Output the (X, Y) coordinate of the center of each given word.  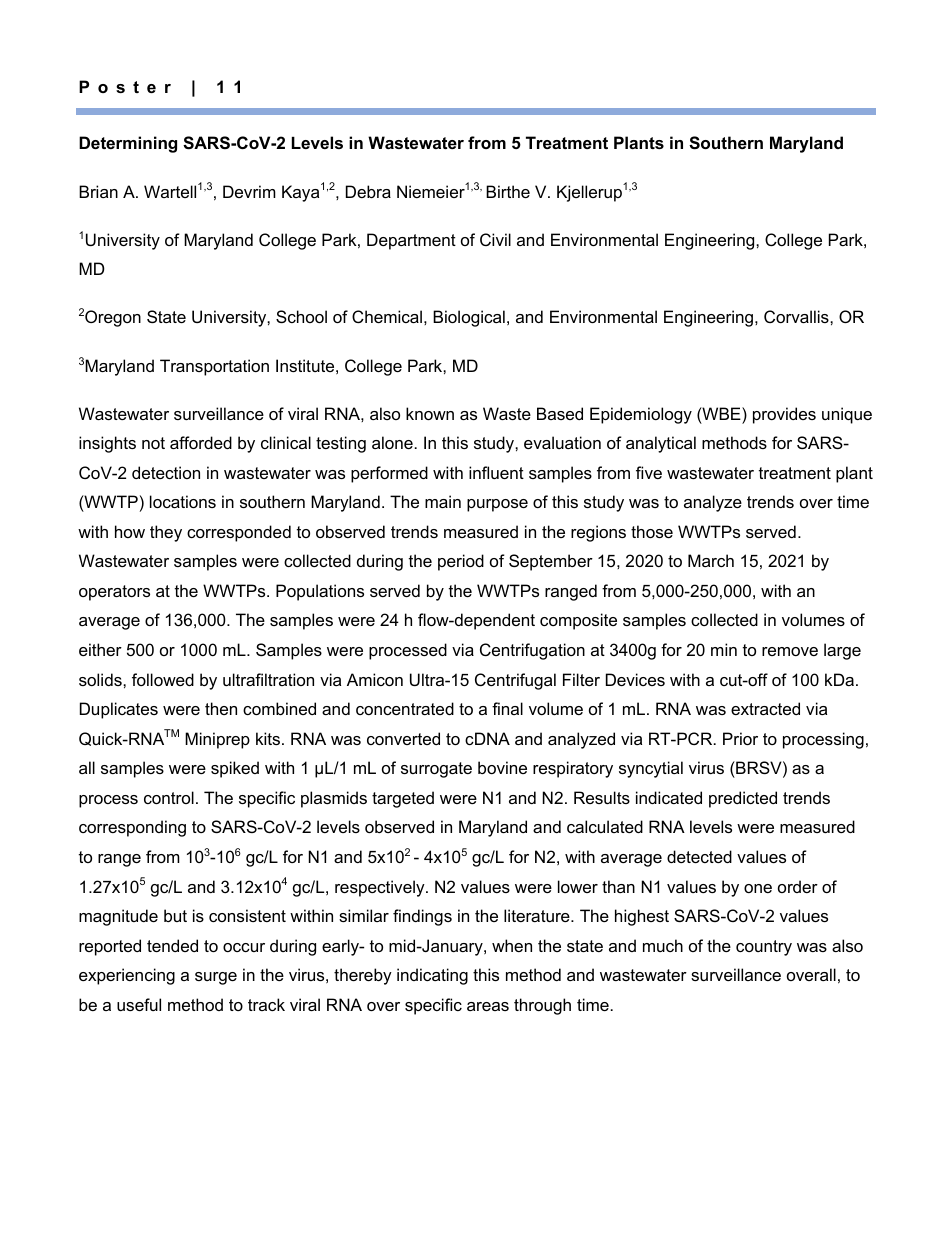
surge (216, 978)
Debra (368, 191)
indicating (432, 976)
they (166, 533)
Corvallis (797, 316)
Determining (128, 144)
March (711, 560)
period (461, 562)
